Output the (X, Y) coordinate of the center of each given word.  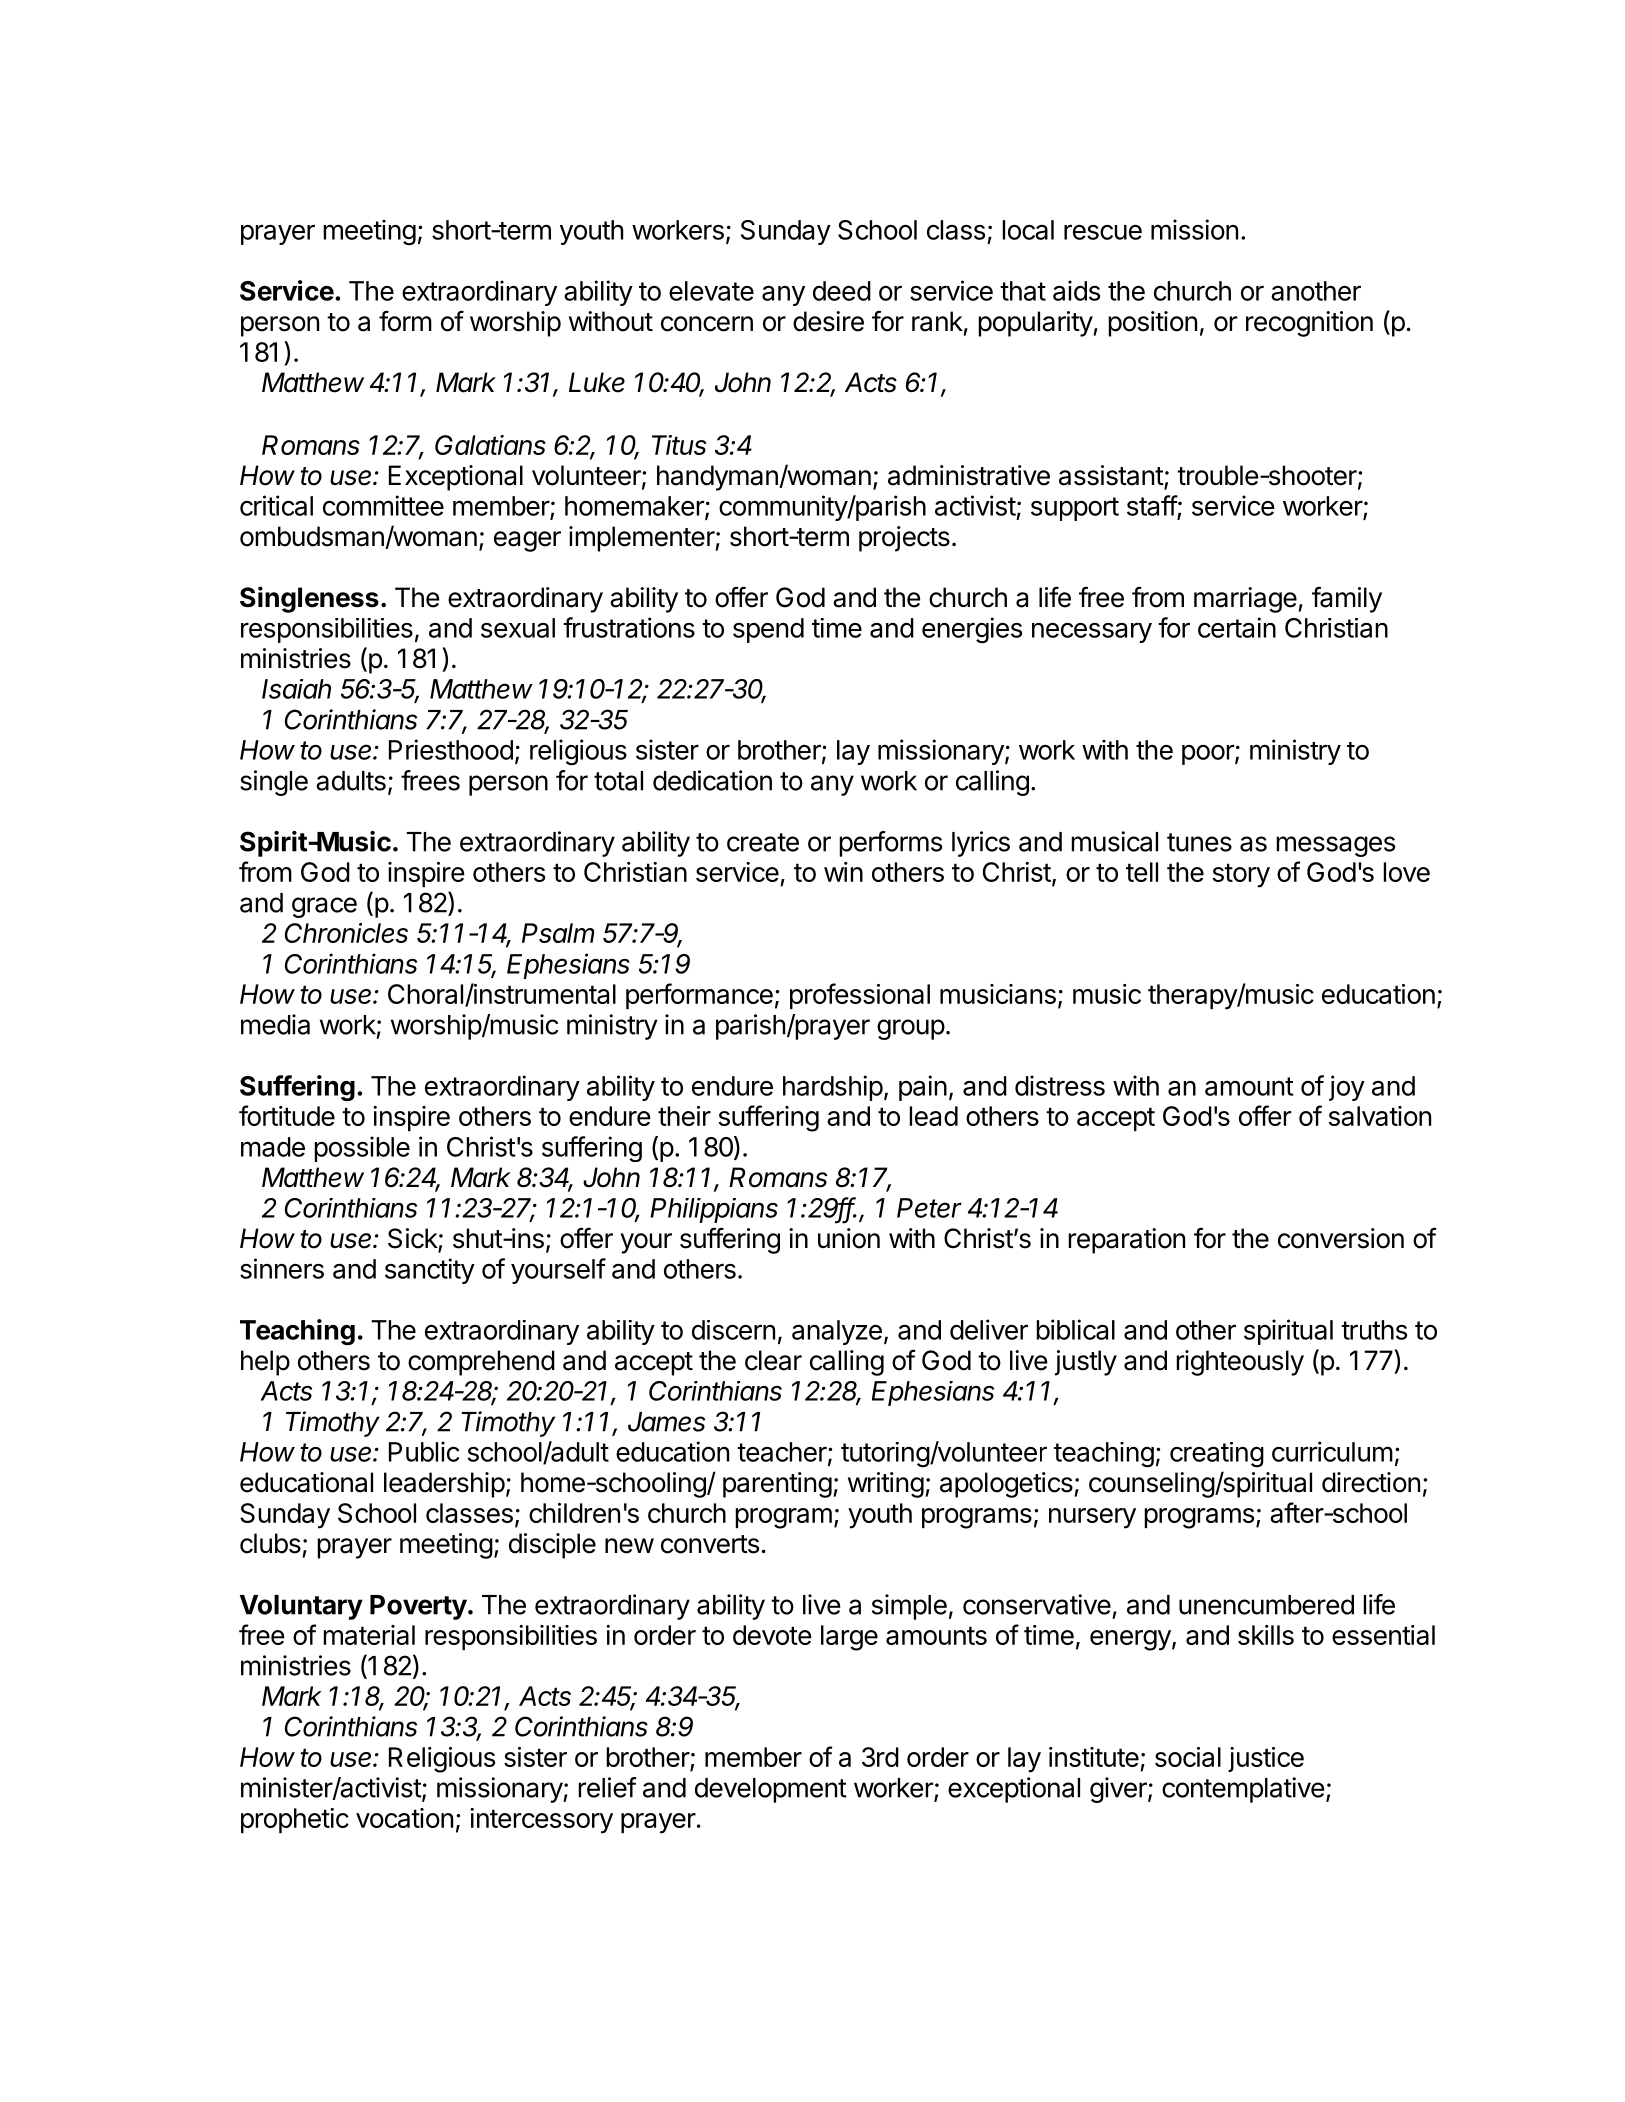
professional (860, 996)
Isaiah (296, 689)
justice (1266, 1759)
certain (1237, 627)
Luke (597, 382)
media (275, 1024)
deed (842, 291)
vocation (404, 1818)
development (771, 1790)
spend (768, 630)
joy (1347, 1088)
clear (773, 1360)
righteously (1240, 1363)
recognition (1309, 324)
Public (424, 1451)
